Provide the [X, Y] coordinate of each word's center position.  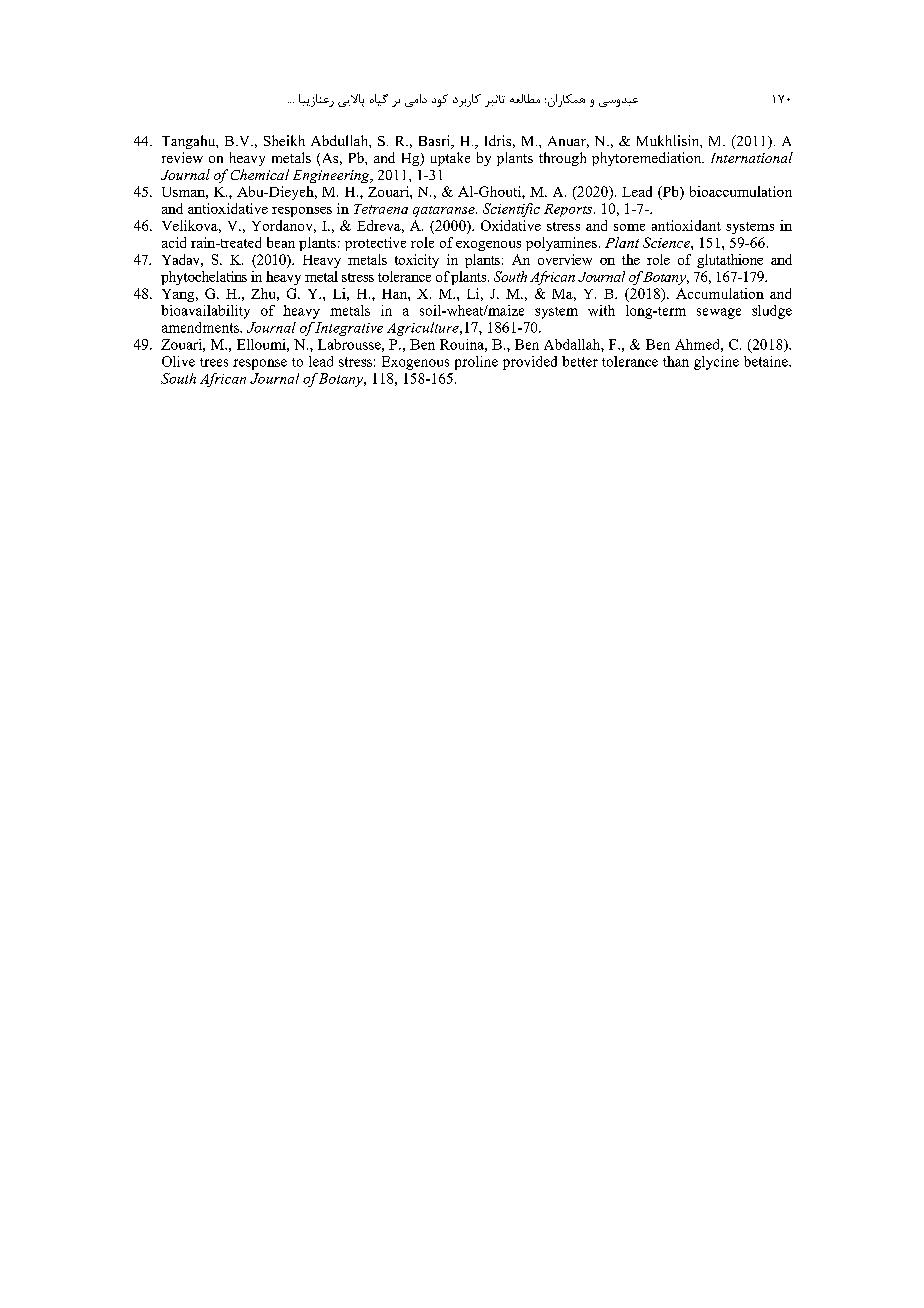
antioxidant [686, 225]
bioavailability [205, 312]
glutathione [730, 261]
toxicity [417, 261]
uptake [450, 159]
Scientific [511, 210]
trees [214, 362]
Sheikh [284, 140]
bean [281, 242]
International [752, 157]
